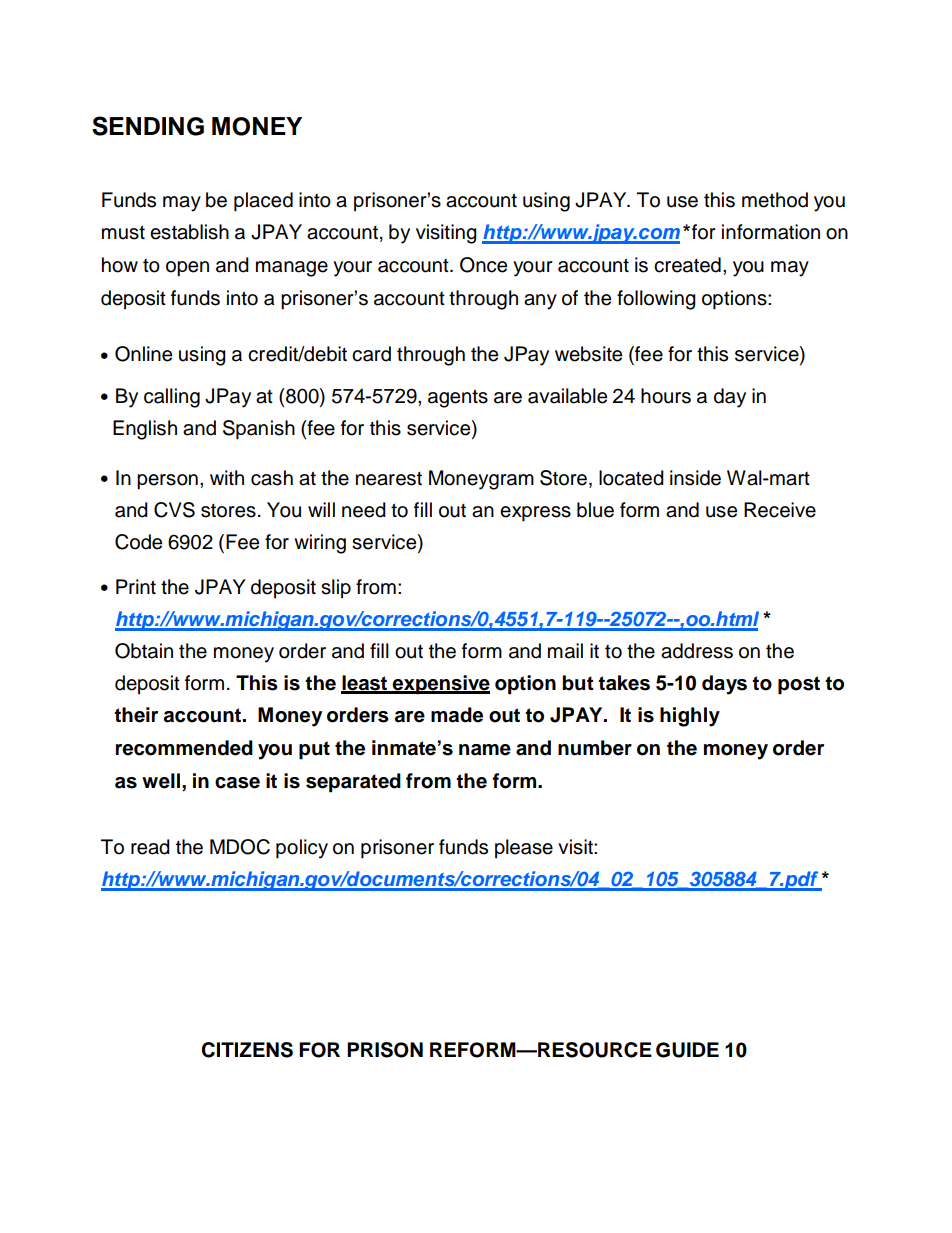 This screenshot has height=1233, width=952. I want to click on method, so click(775, 200).
